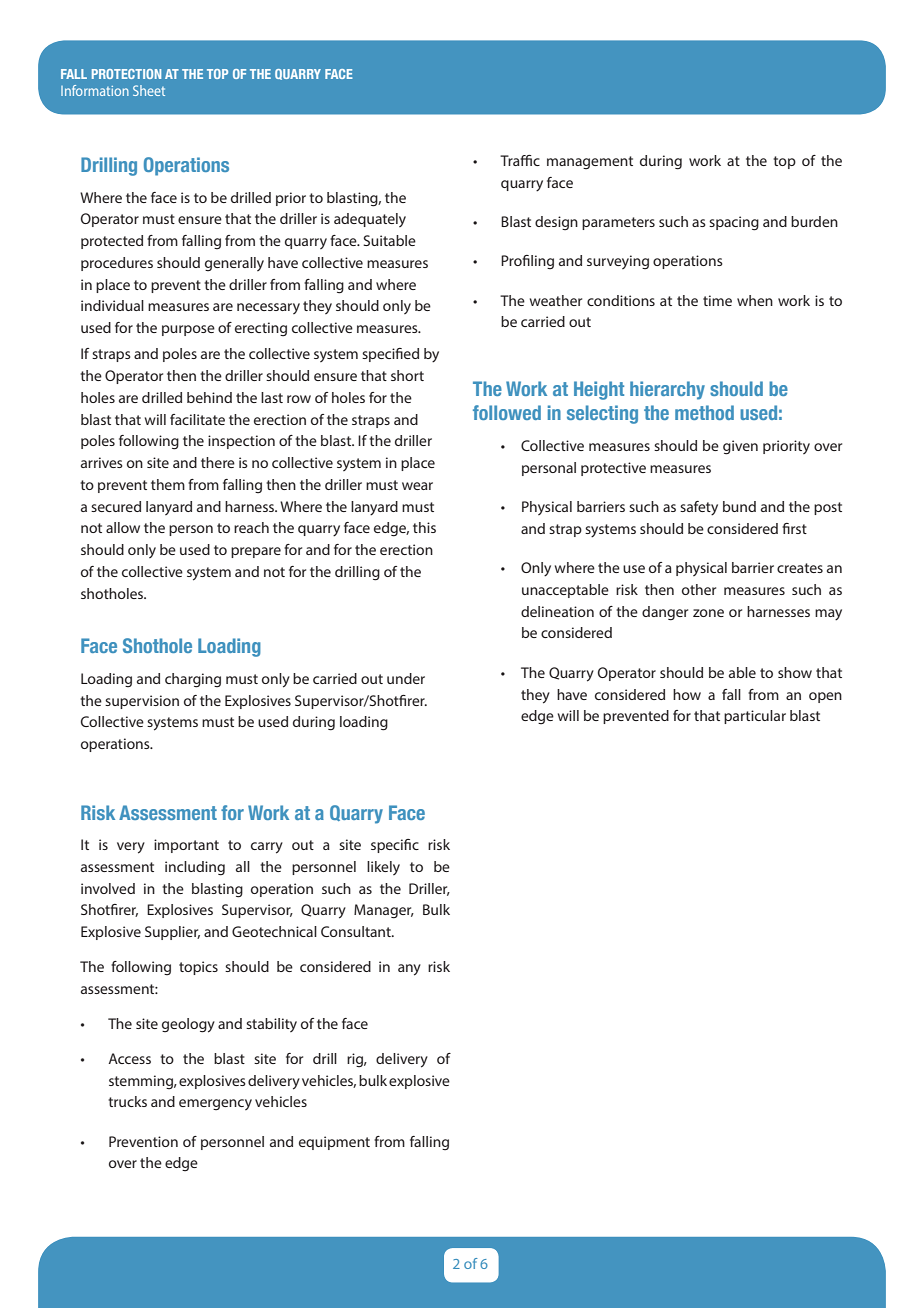 The width and height of the screenshot is (924, 1308). What do you see at coordinates (188, 330) in the screenshot?
I see `purpose` at bounding box center [188, 330].
